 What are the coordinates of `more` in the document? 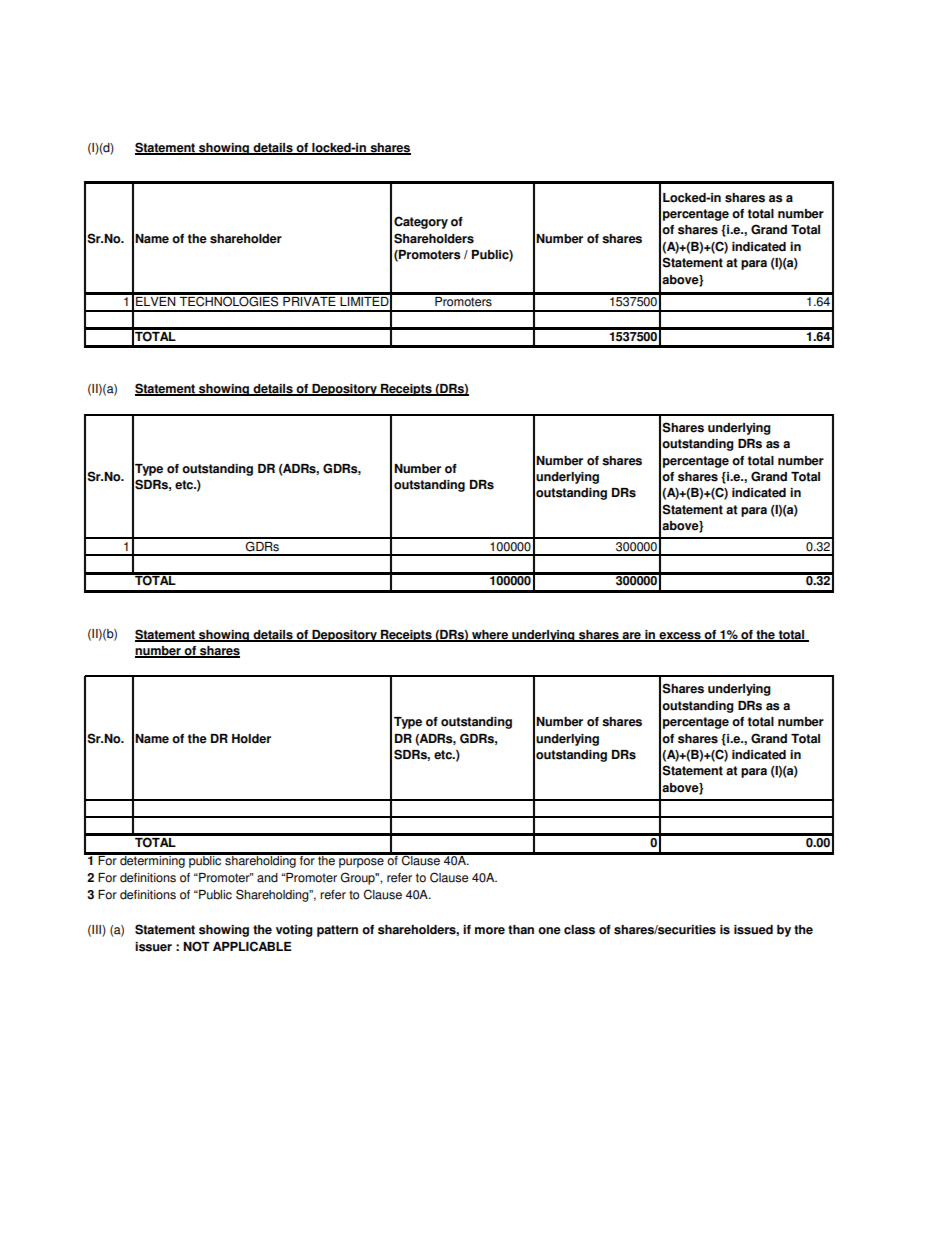 It's located at (490, 931).
